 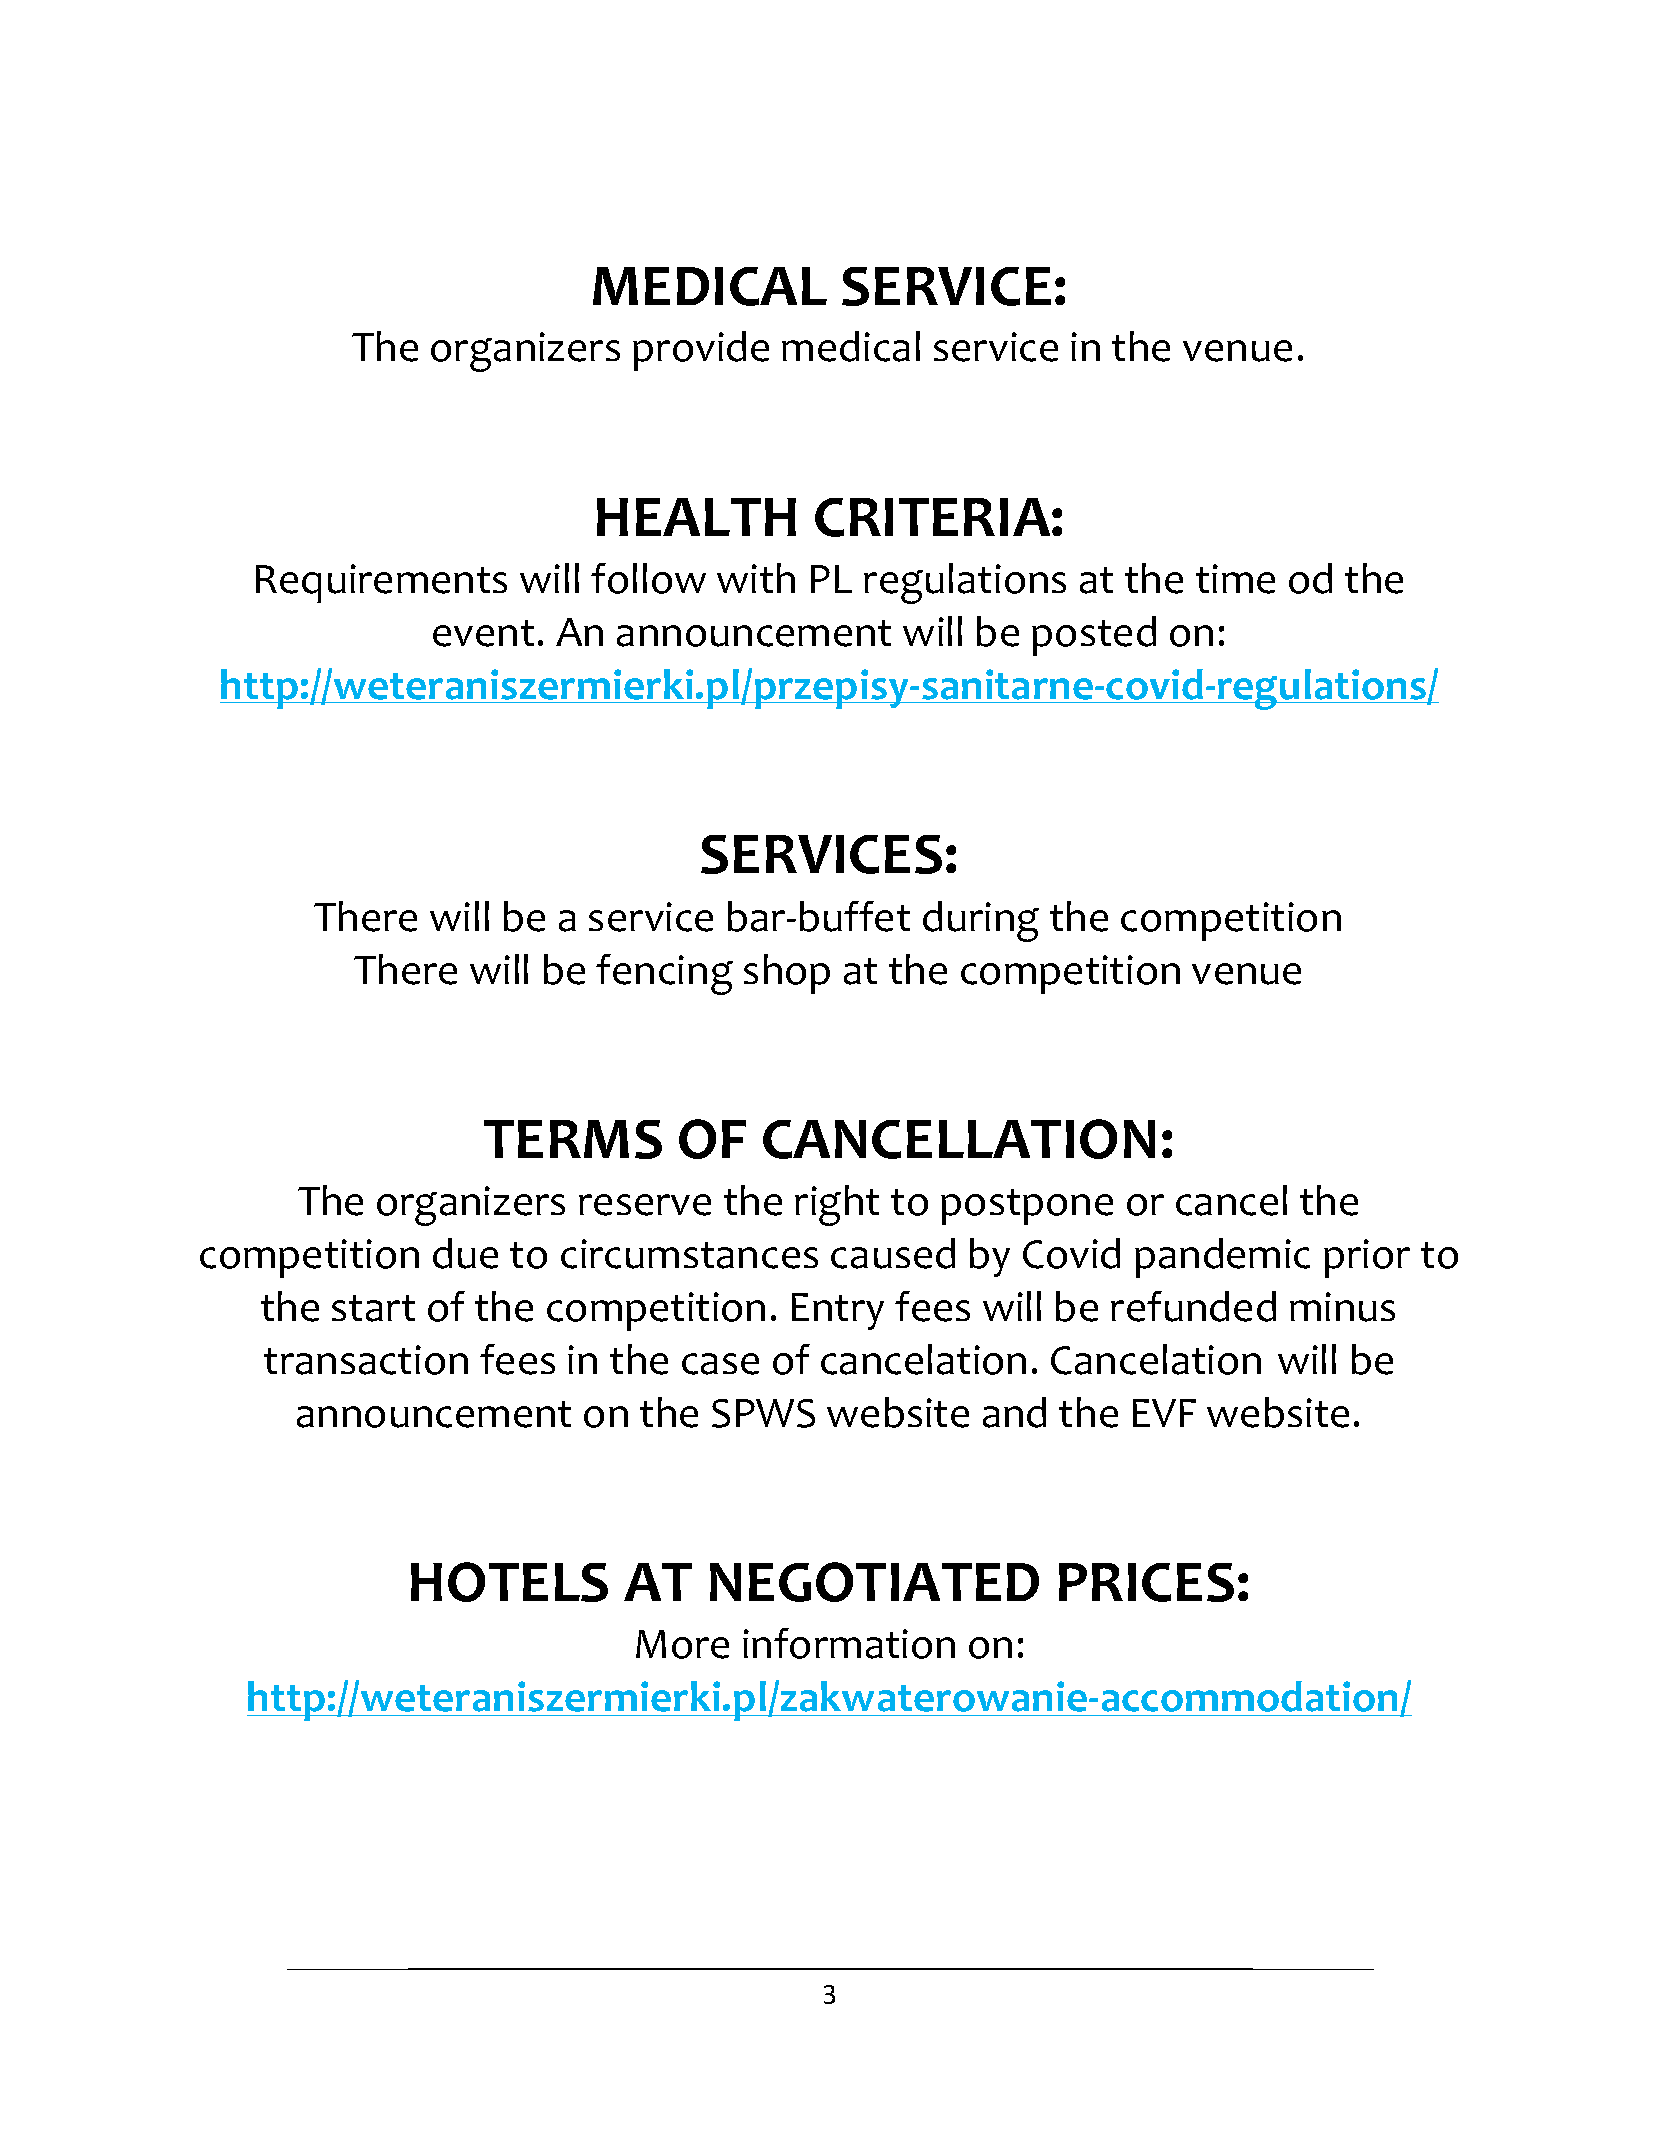 I want to click on HOTELS, so click(x=509, y=1582).
